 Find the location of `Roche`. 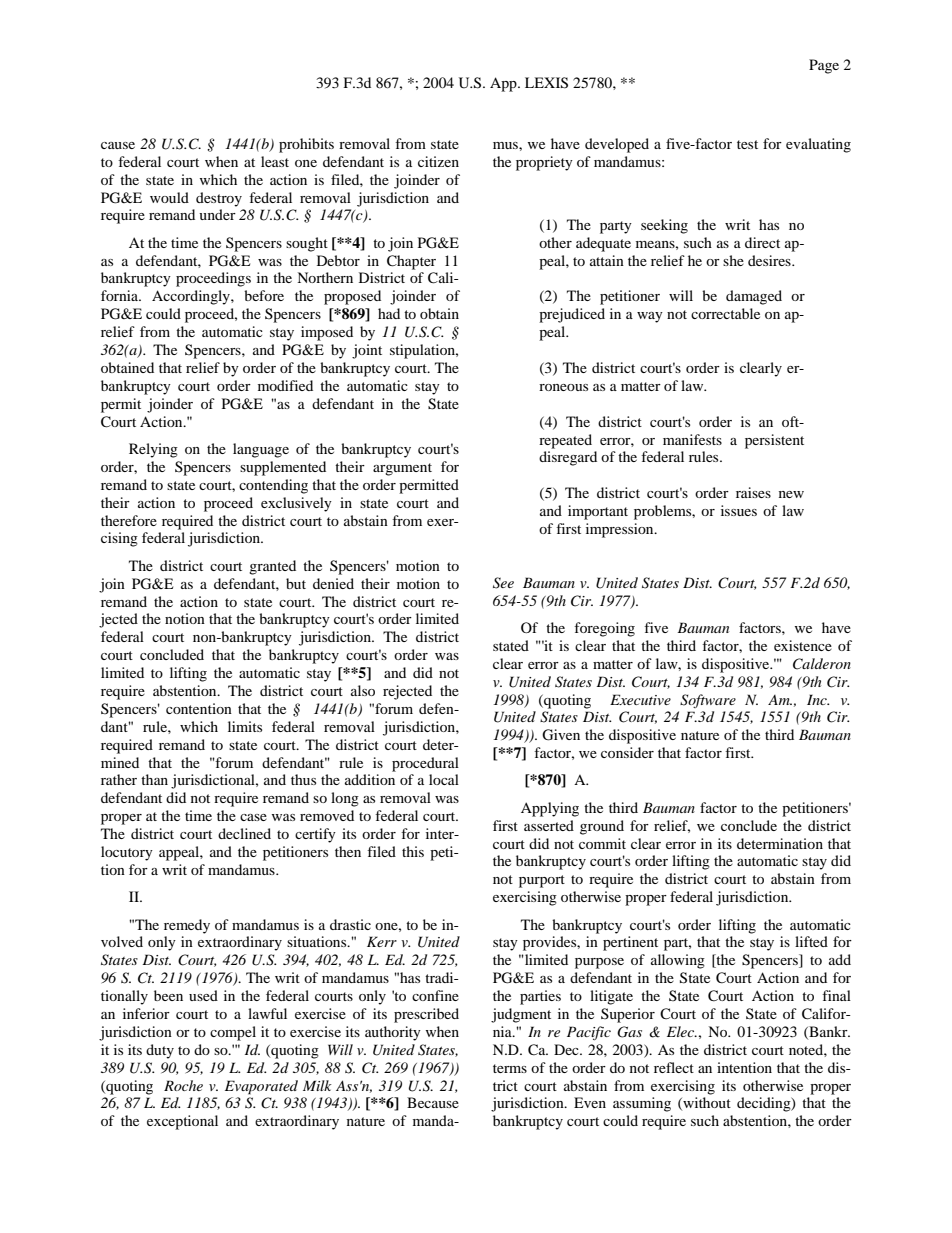

Roche is located at coordinates (183, 1085).
